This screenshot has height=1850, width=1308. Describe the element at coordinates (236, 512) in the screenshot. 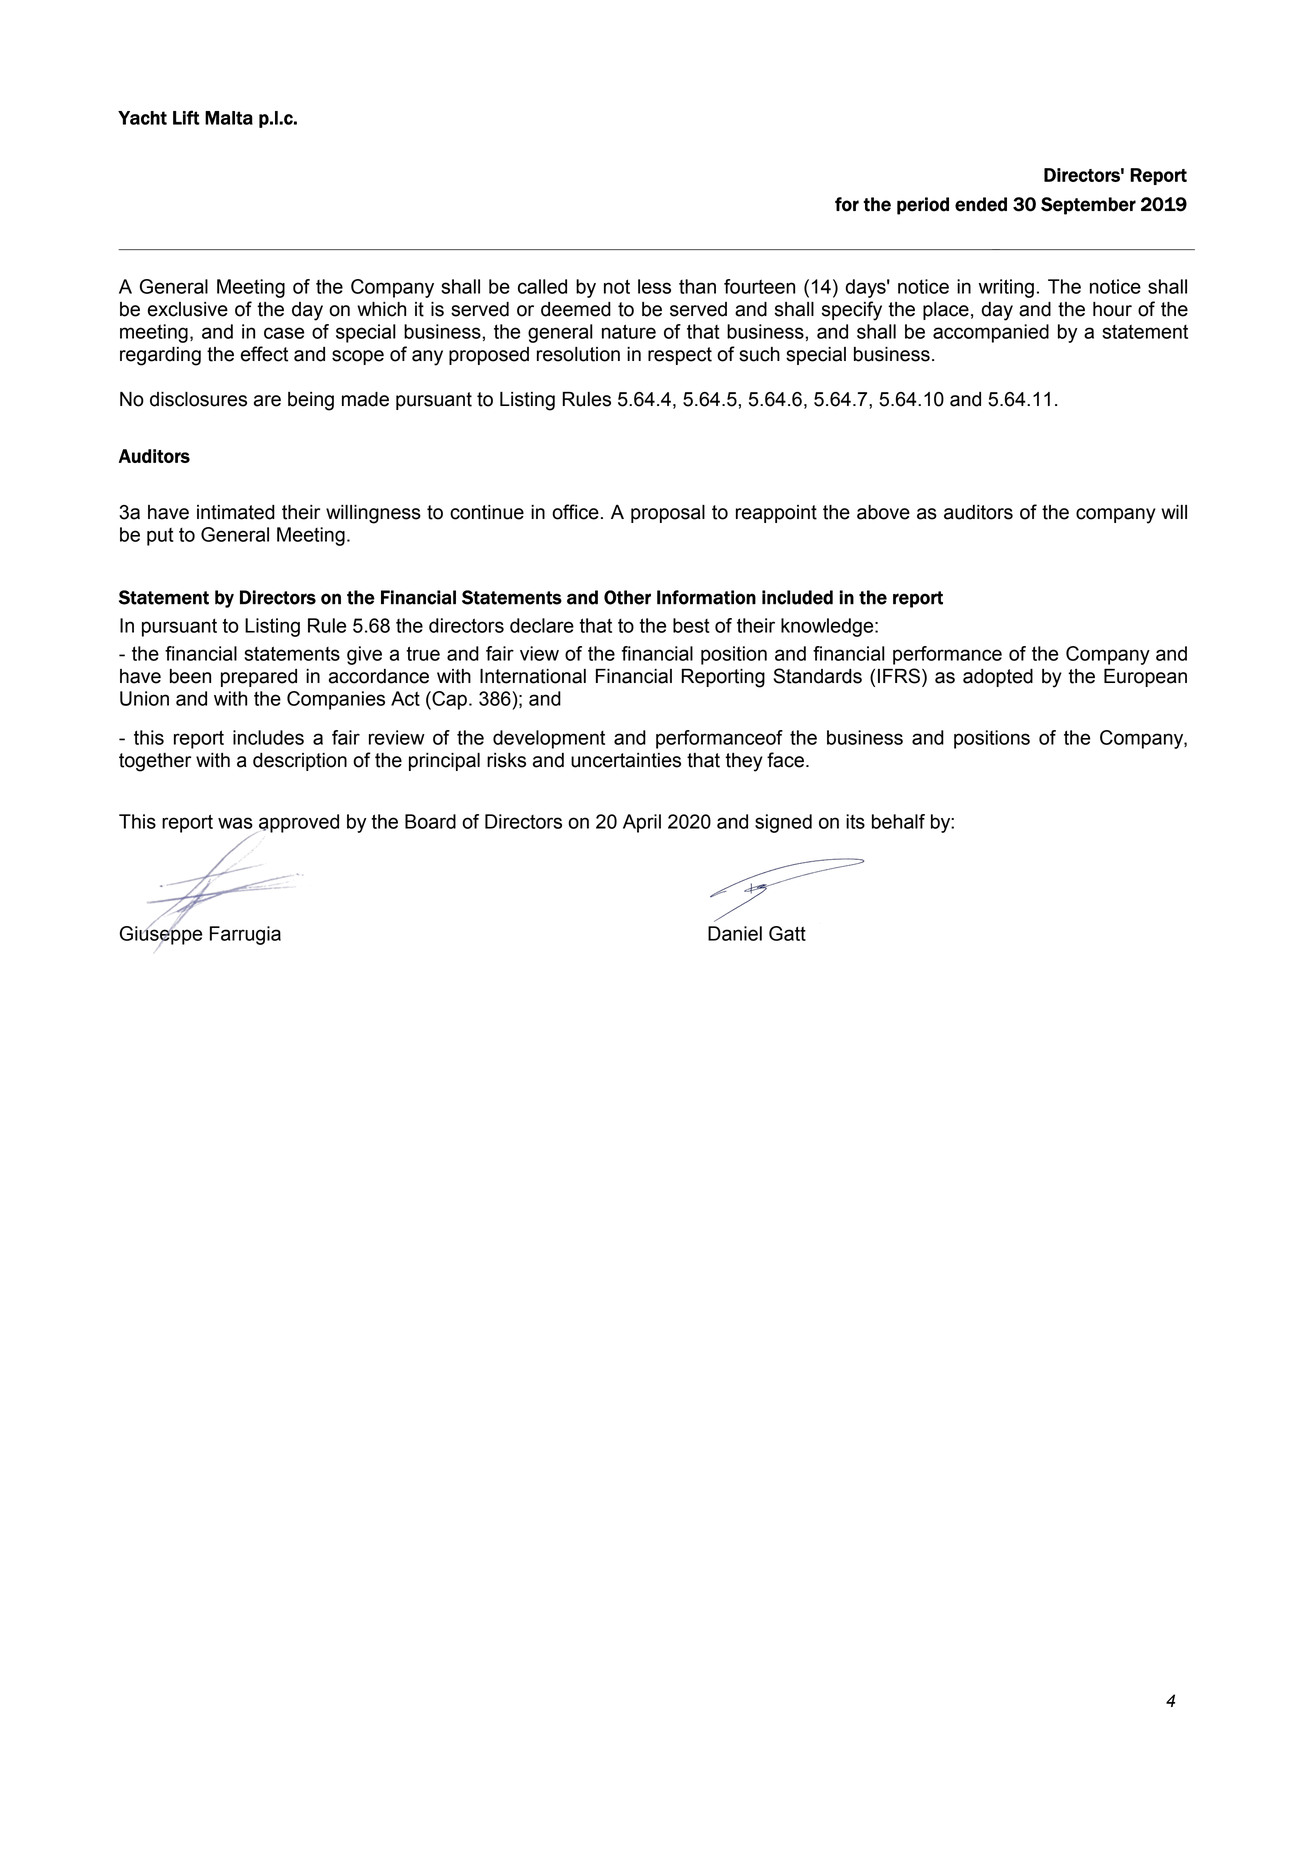

I see `intimated` at that location.
